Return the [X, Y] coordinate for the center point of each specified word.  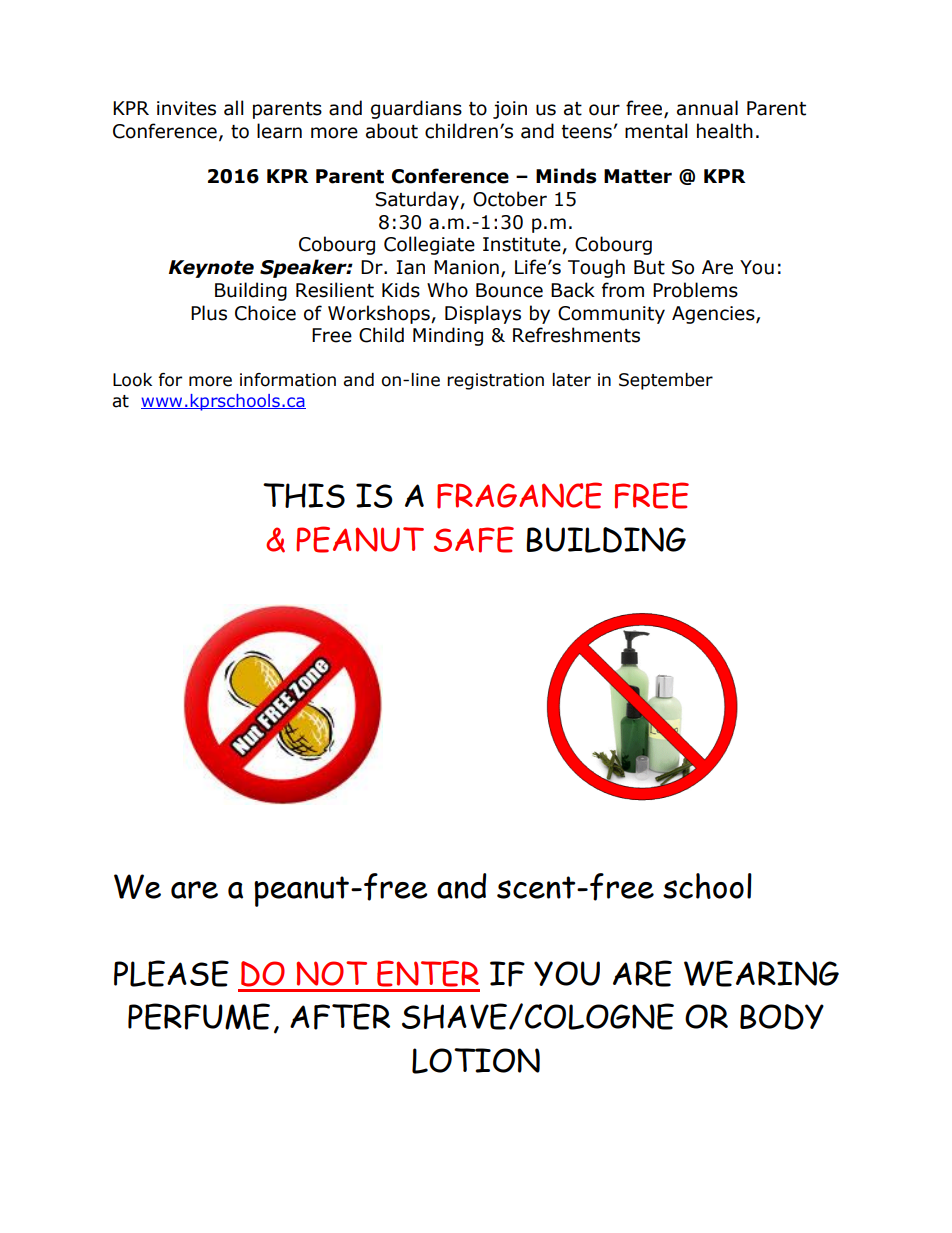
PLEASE [171, 973]
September [666, 381]
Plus [209, 313]
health [725, 131]
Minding [448, 336]
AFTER [340, 1016]
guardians [416, 109]
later [571, 380]
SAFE [474, 539]
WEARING [761, 973]
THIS [304, 495]
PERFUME [199, 1016]
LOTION [476, 1061]
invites [186, 108]
